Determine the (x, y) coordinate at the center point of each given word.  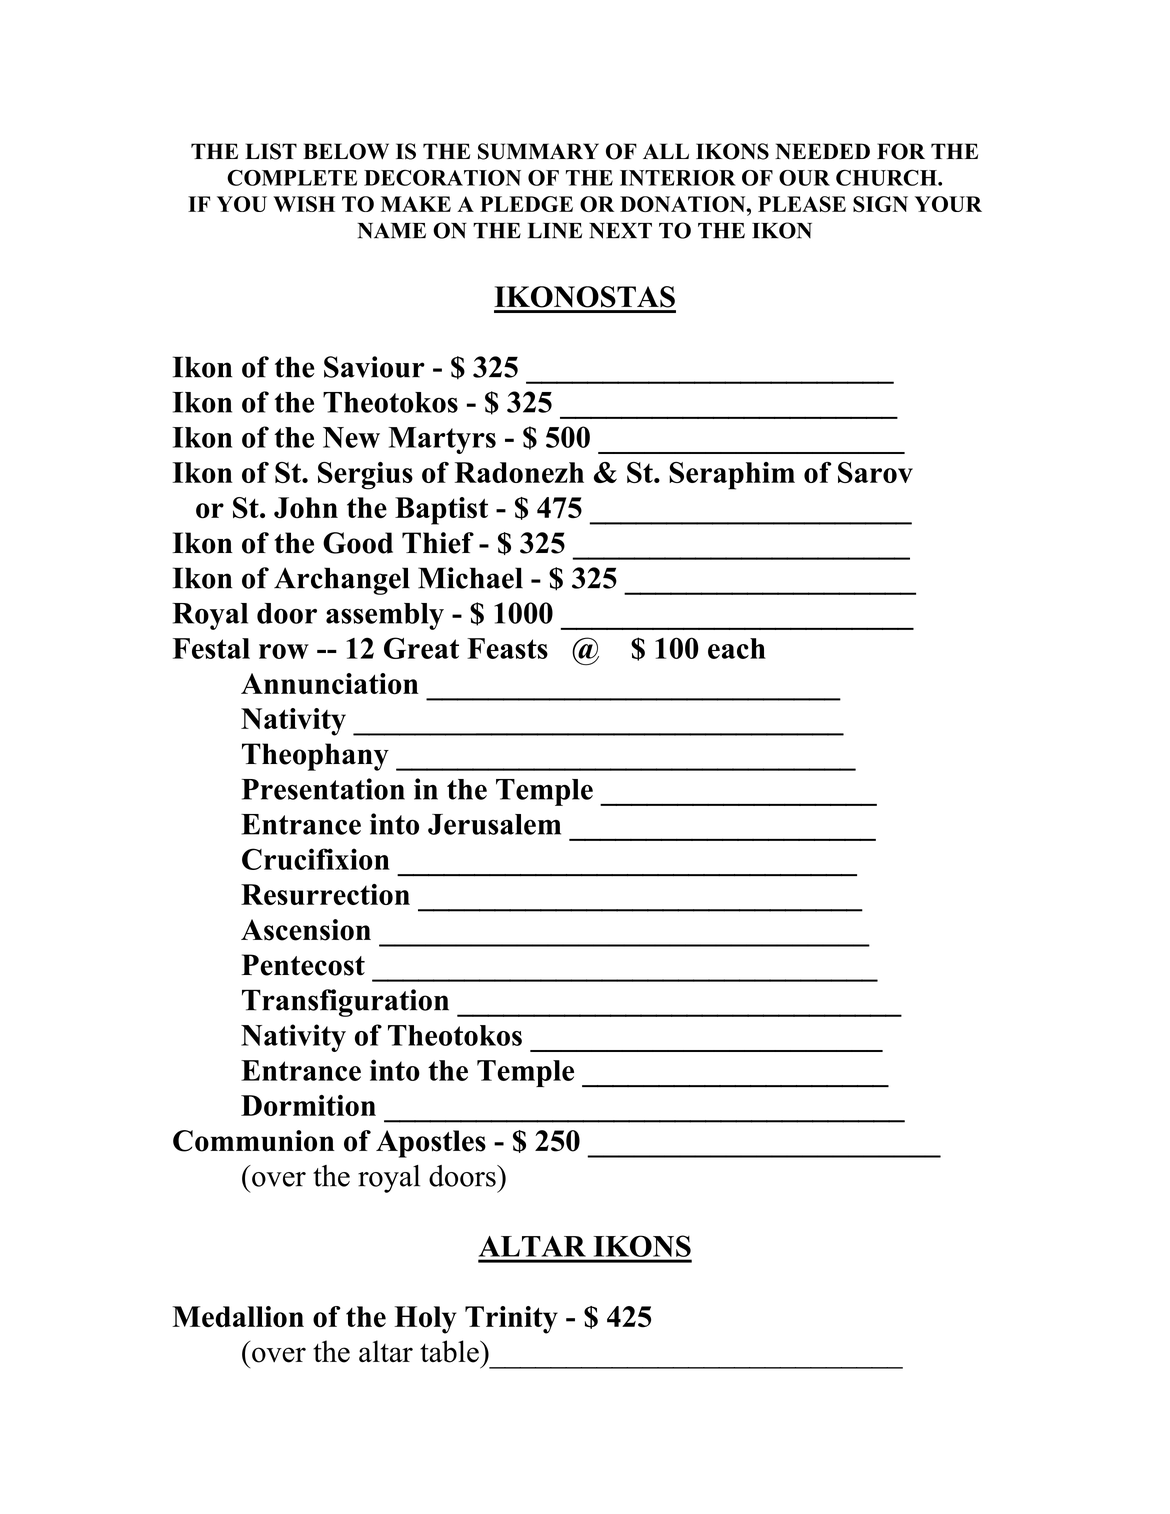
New (351, 437)
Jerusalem (494, 824)
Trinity (511, 1320)
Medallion (238, 1317)
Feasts (507, 648)
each (737, 648)
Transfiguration (345, 1003)
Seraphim (732, 476)
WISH (304, 204)
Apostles (431, 1144)
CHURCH (887, 177)
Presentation (323, 789)
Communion (254, 1141)
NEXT (620, 231)
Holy (426, 1320)
